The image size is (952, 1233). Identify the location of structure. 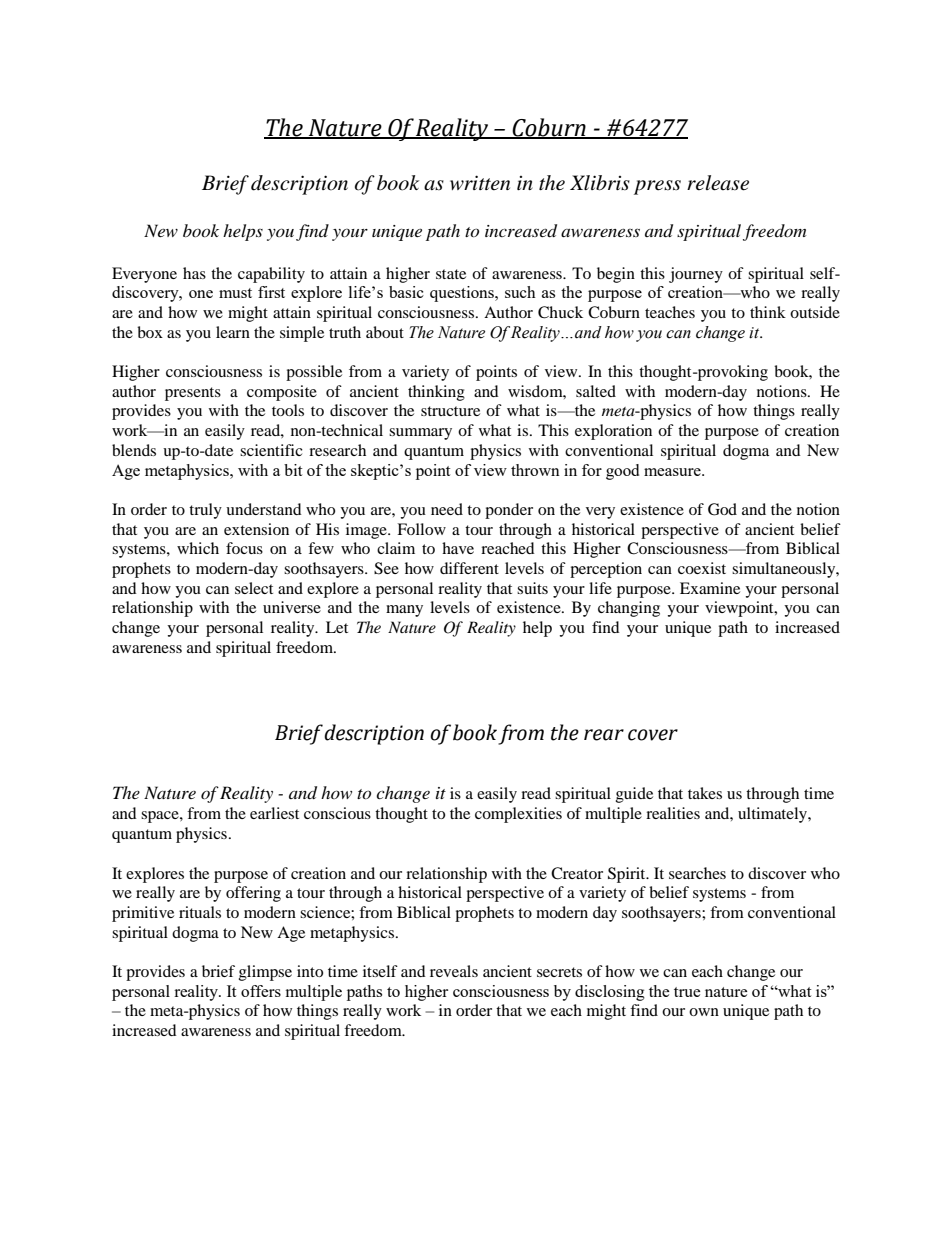
(450, 411).
